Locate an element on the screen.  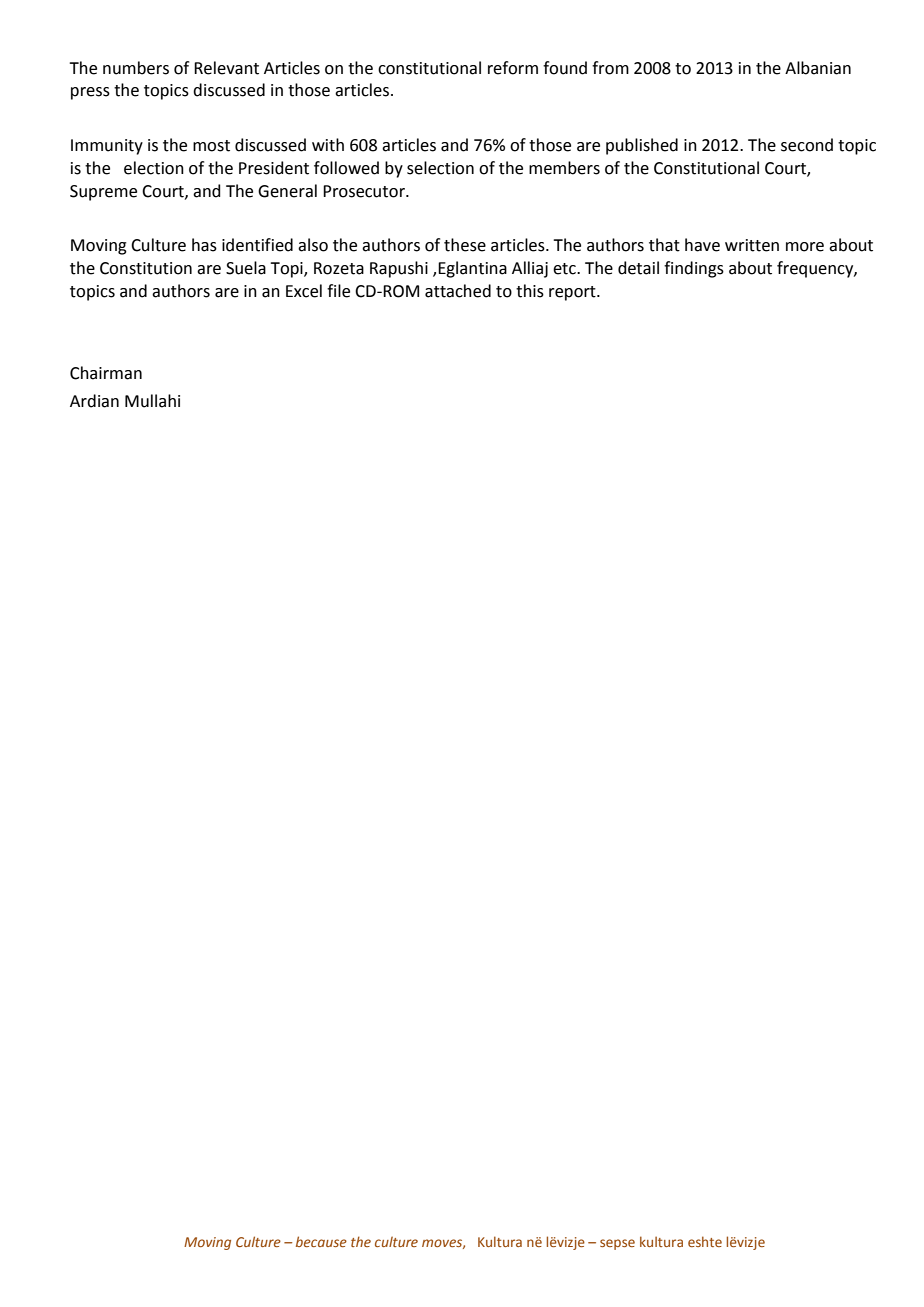
this is located at coordinates (530, 291).
